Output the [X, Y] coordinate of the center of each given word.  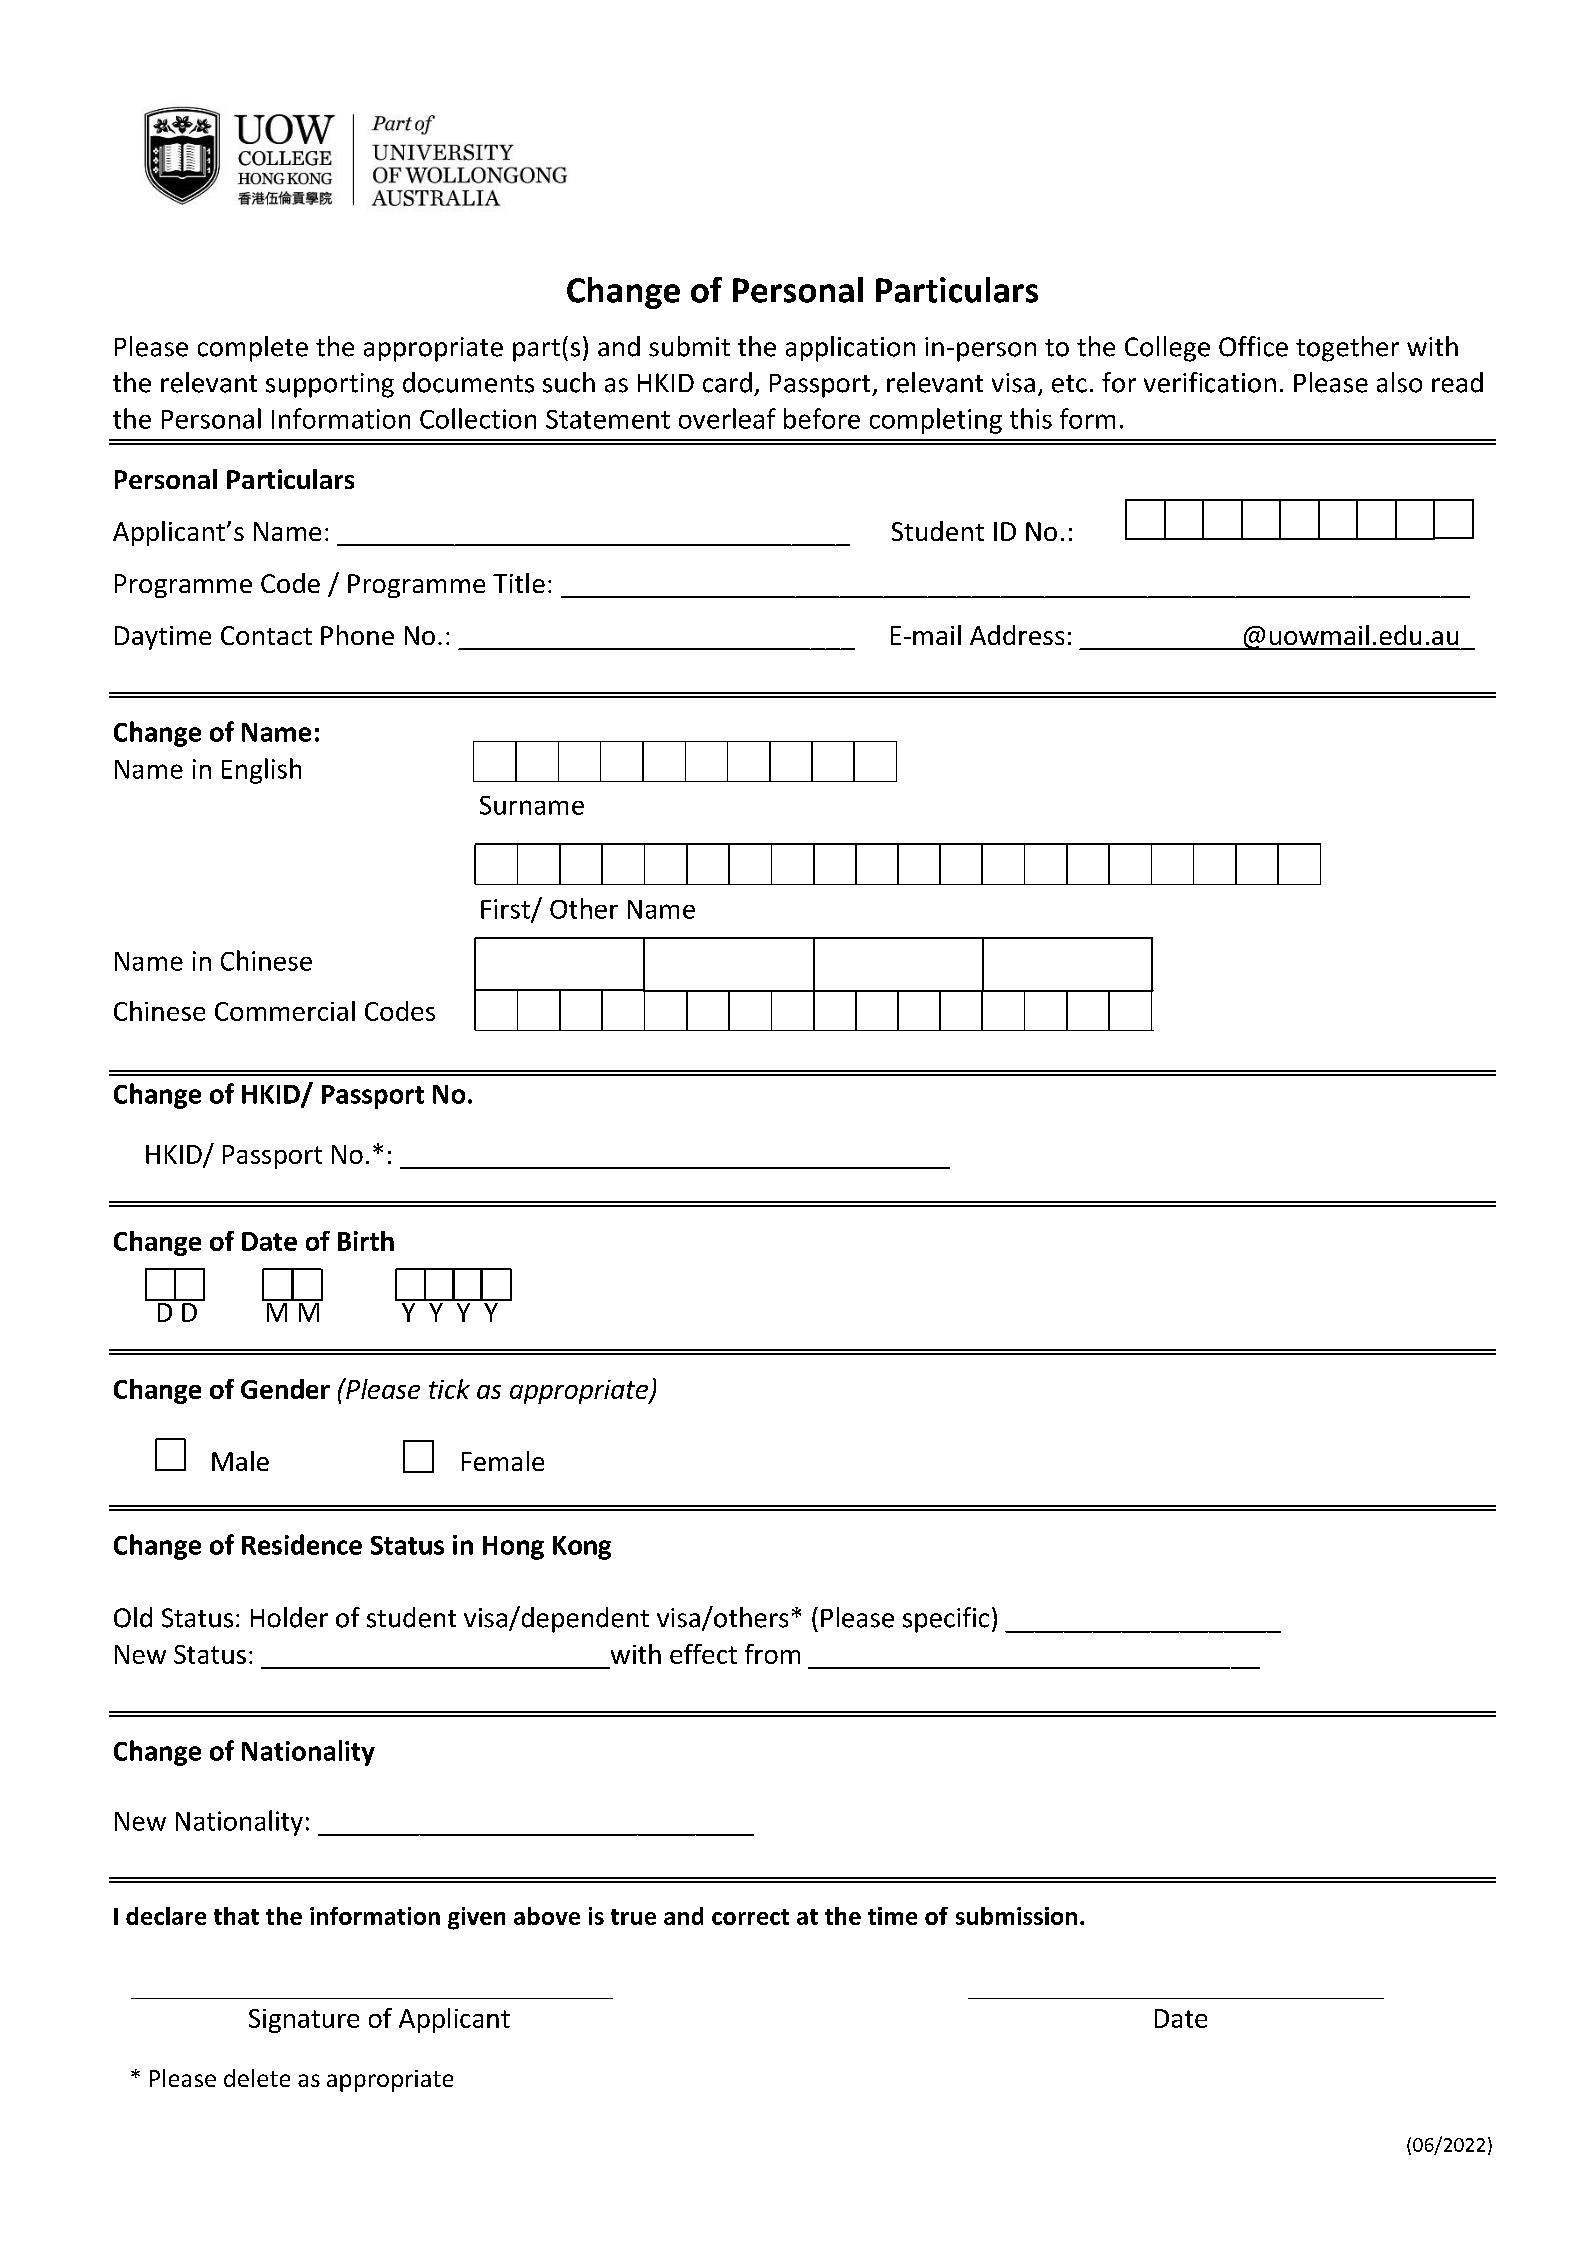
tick [449, 1389]
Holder [289, 1617]
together [1347, 349]
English [261, 771]
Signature [304, 2021]
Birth [366, 1241]
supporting [330, 385]
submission [1016, 1916]
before [822, 418]
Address [1017, 635]
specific [946, 1620]
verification [1210, 382]
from [772, 1654]
